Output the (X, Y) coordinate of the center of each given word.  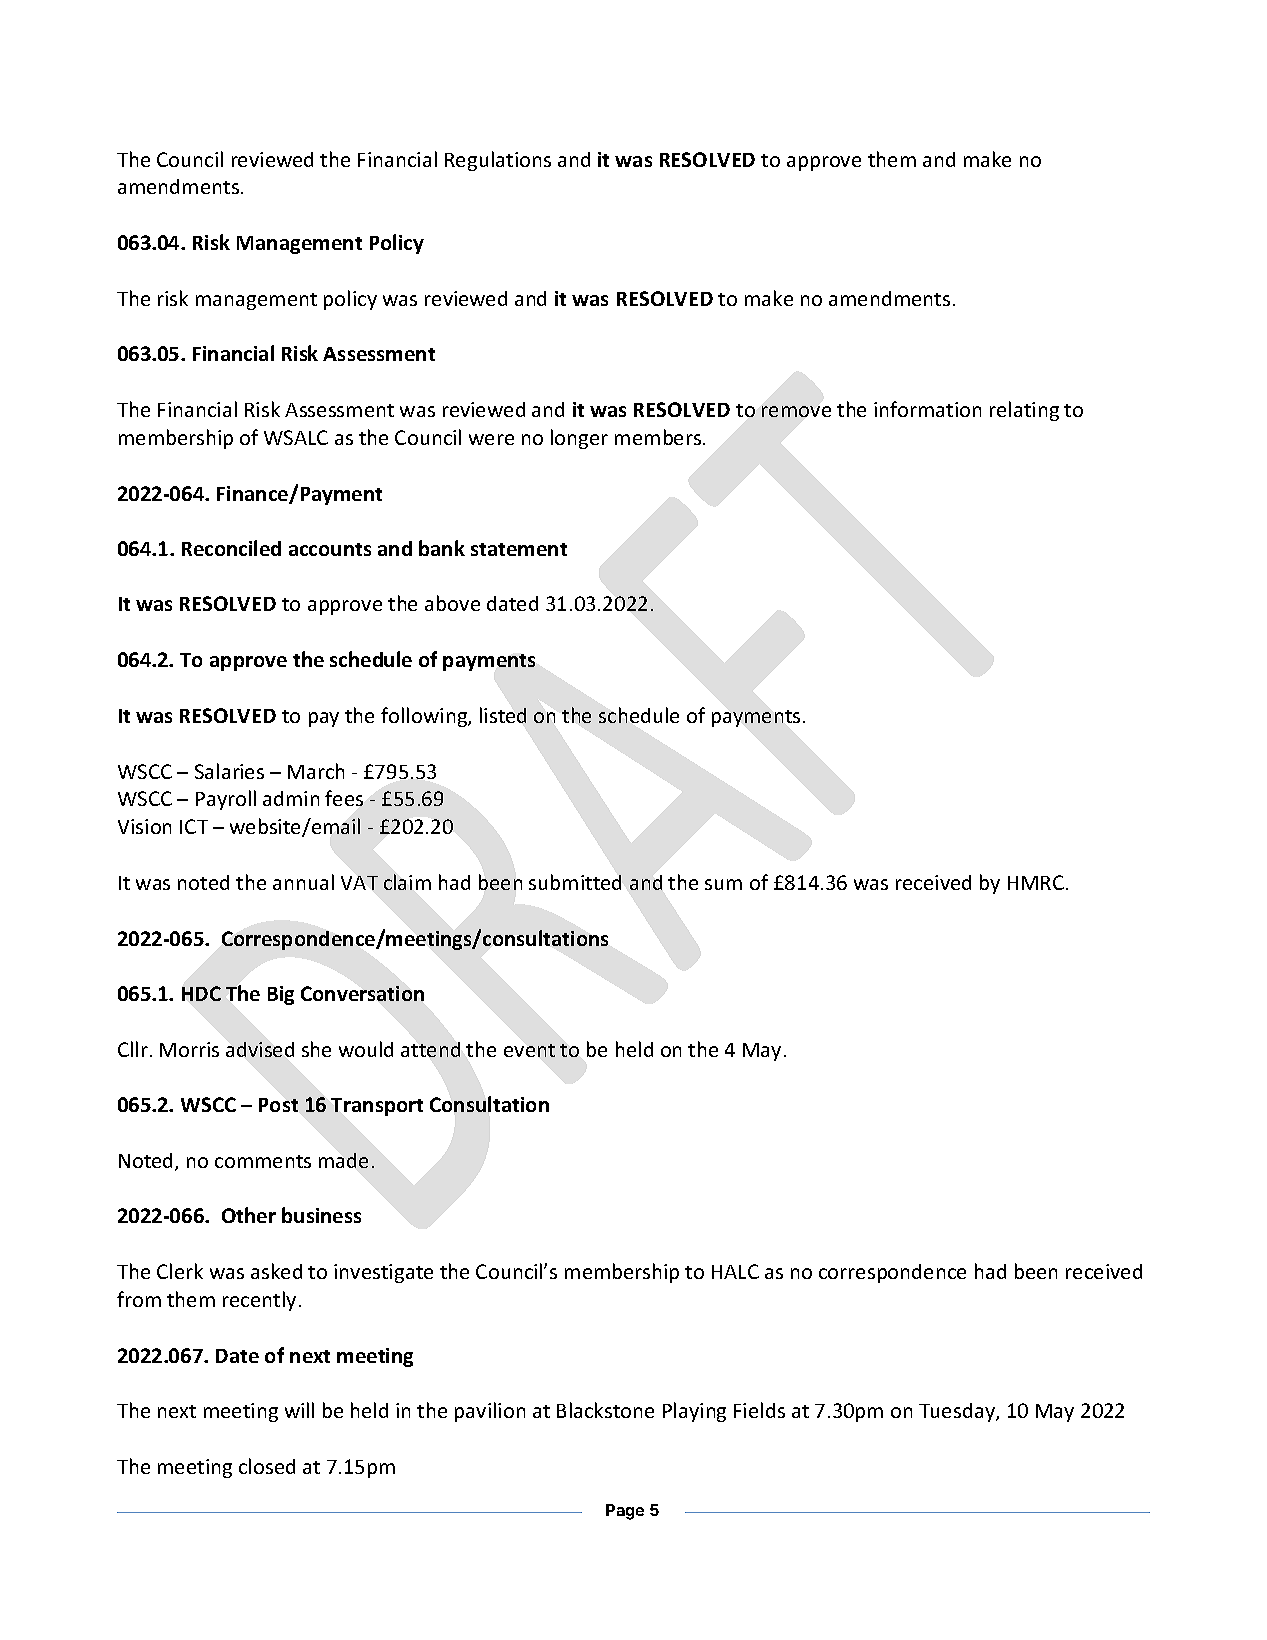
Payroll (226, 800)
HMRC (1036, 882)
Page (625, 1512)
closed (267, 1466)
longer (579, 439)
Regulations (498, 161)
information (927, 409)
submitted (575, 882)
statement (519, 549)
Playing (694, 1412)
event (529, 1050)
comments (263, 1161)
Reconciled (231, 548)
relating (1024, 411)
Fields (759, 1410)
